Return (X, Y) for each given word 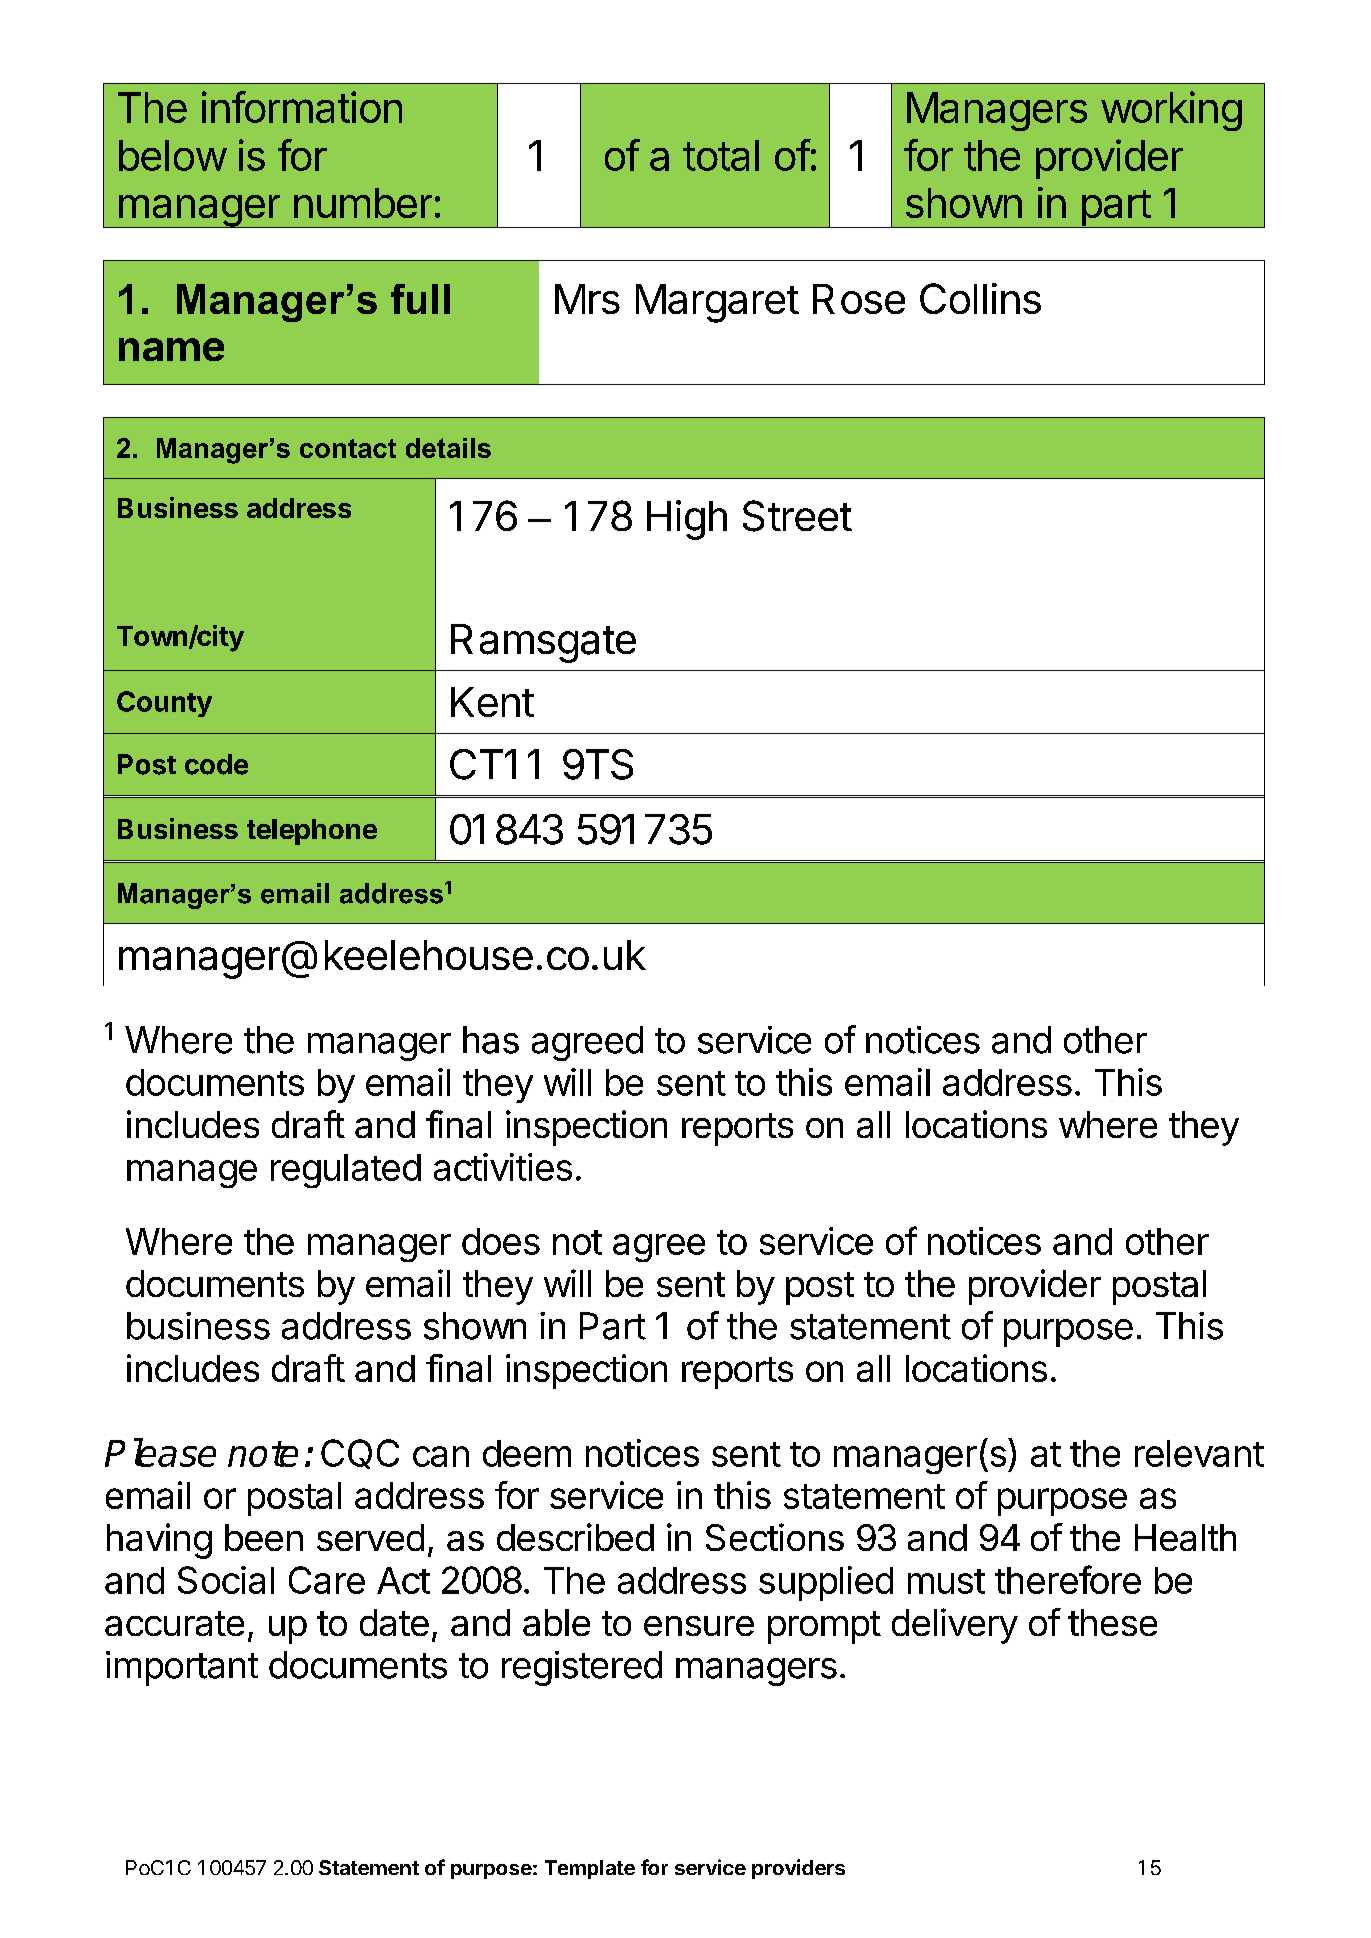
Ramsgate (543, 643)
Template (590, 1869)
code (216, 764)
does (501, 1241)
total (721, 155)
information (302, 107)
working (1171, 111)
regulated (346, 1171)
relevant (1199, 1453)
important (182, 1668)
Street (797, 516)
